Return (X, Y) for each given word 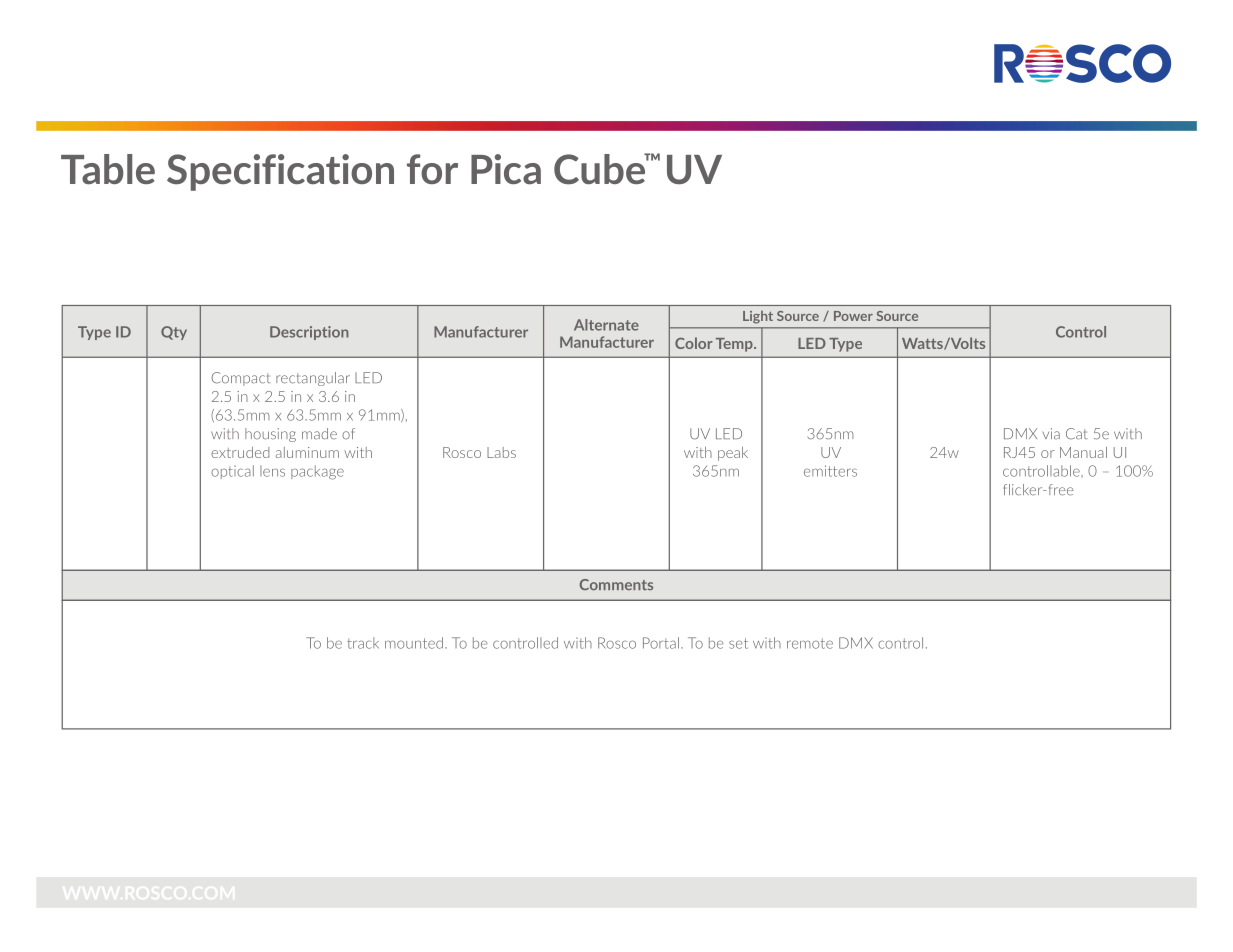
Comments (616, 584)
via (1051, 434)
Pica (506, 169)
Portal (661, 643)
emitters (830, 471)
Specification (280, 172)
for (432, 169)
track (363, 643)
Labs (501, 452)
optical (232, 472)
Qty (174, 333)
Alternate (606, 325)
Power (853, 316)
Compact (241, 379)
